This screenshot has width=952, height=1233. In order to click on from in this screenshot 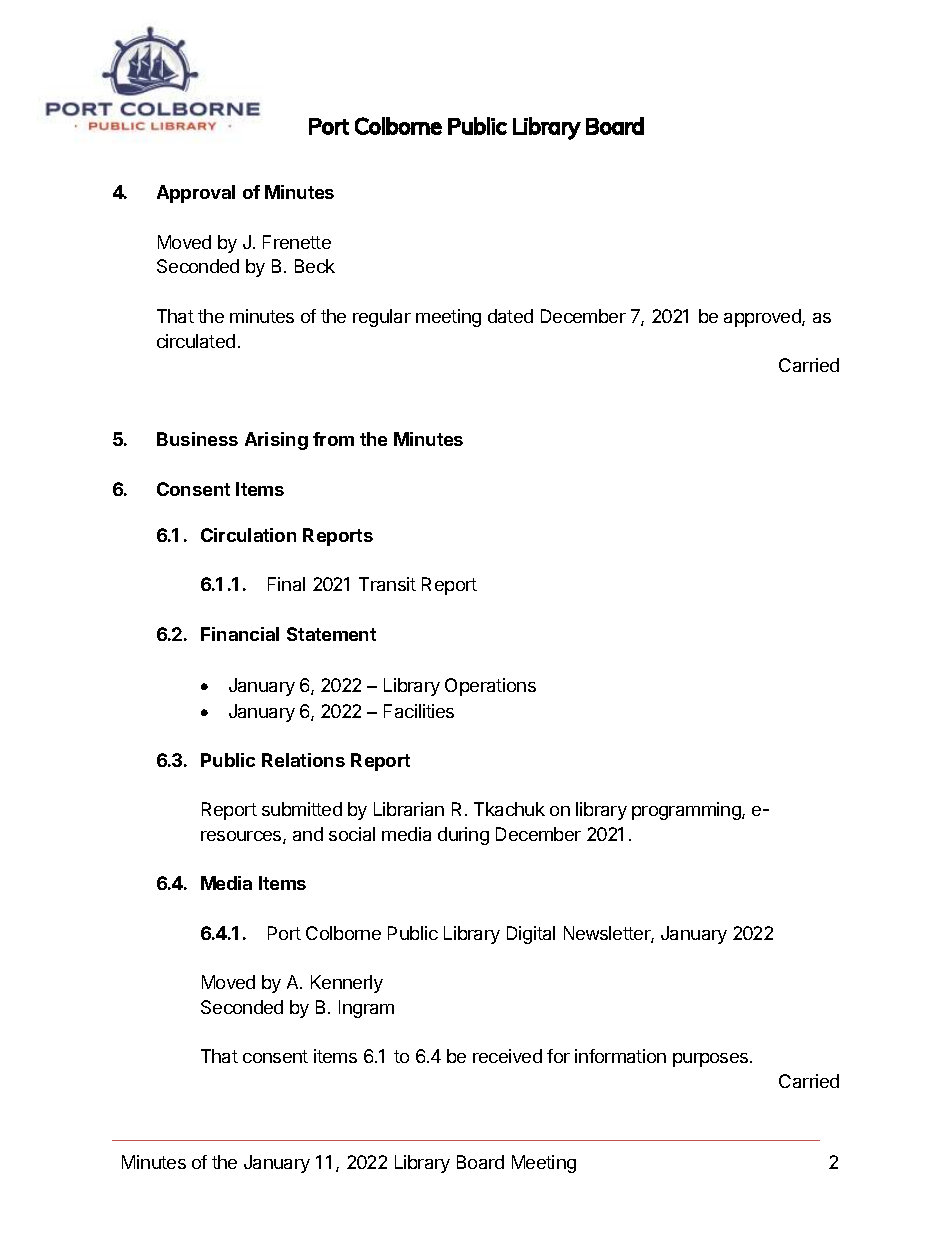, I will do `click(333, 439)`.
